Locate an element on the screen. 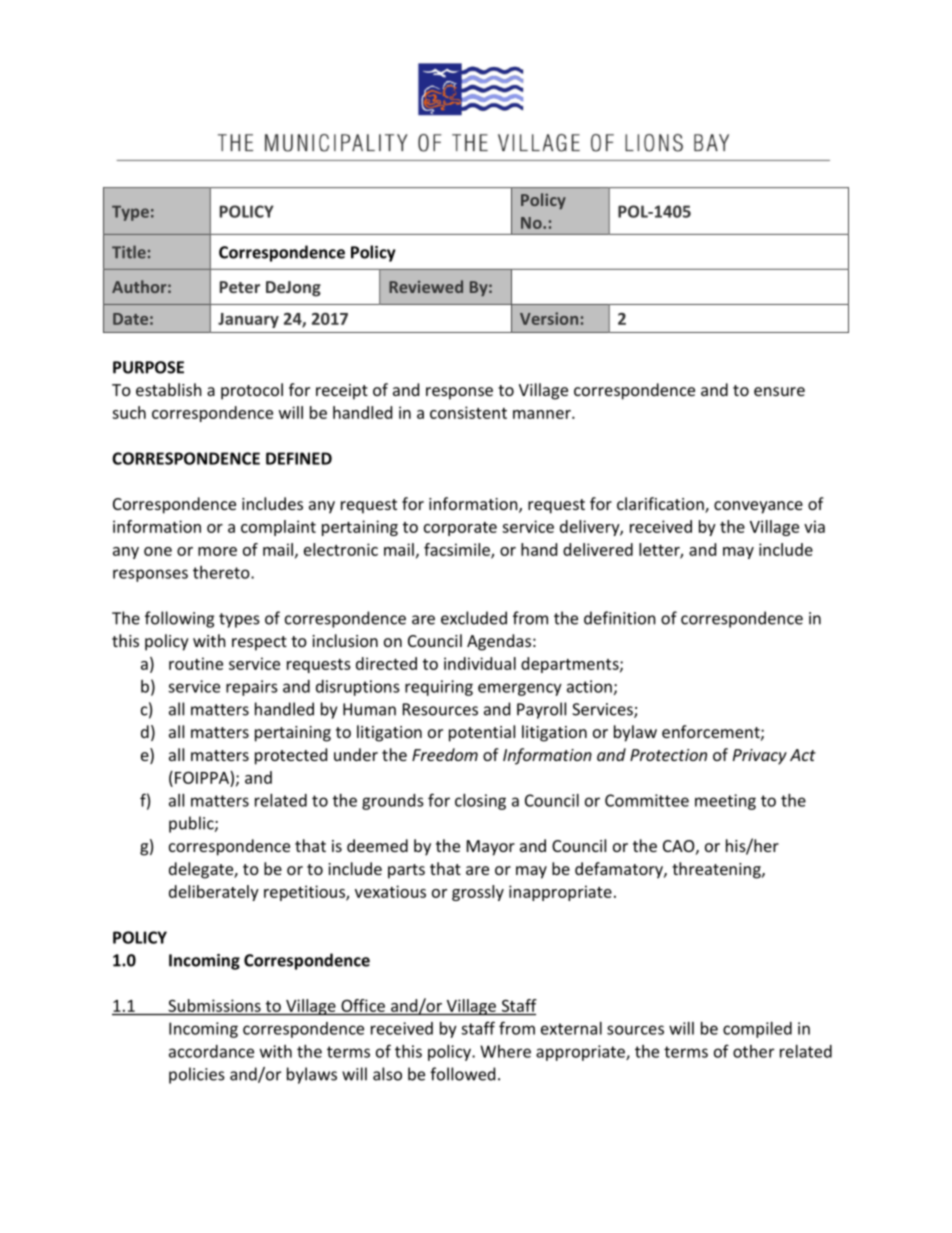 This screenshot has height=1233, width=952. other is located at coordinates (753, 1051).
